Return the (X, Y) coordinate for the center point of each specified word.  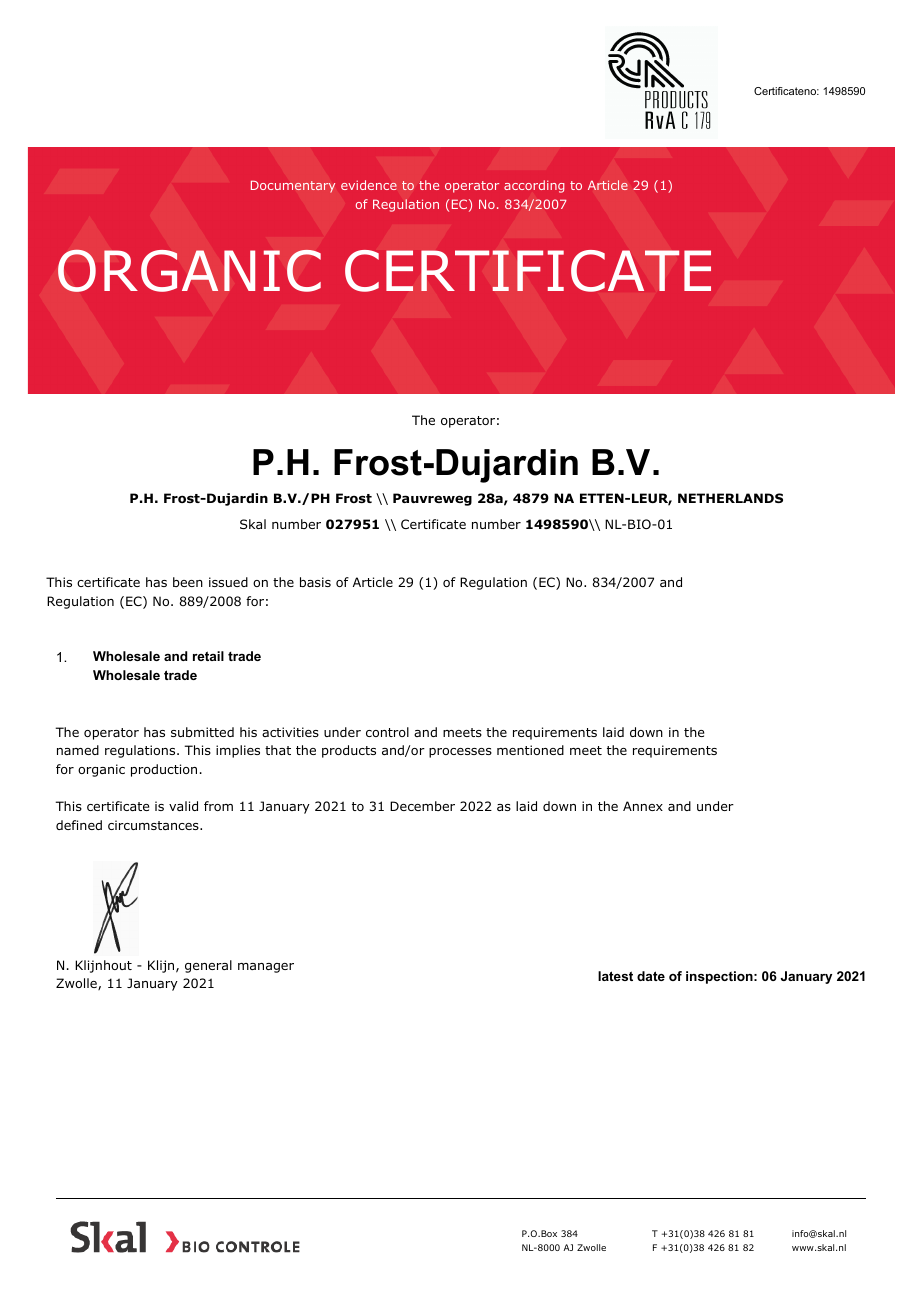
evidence (369, 185)
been (188, 582)
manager (266, 968)
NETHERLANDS (730, 498)
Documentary (293, 186)
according (534, 186)
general (208, 966)
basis (315, 582)
